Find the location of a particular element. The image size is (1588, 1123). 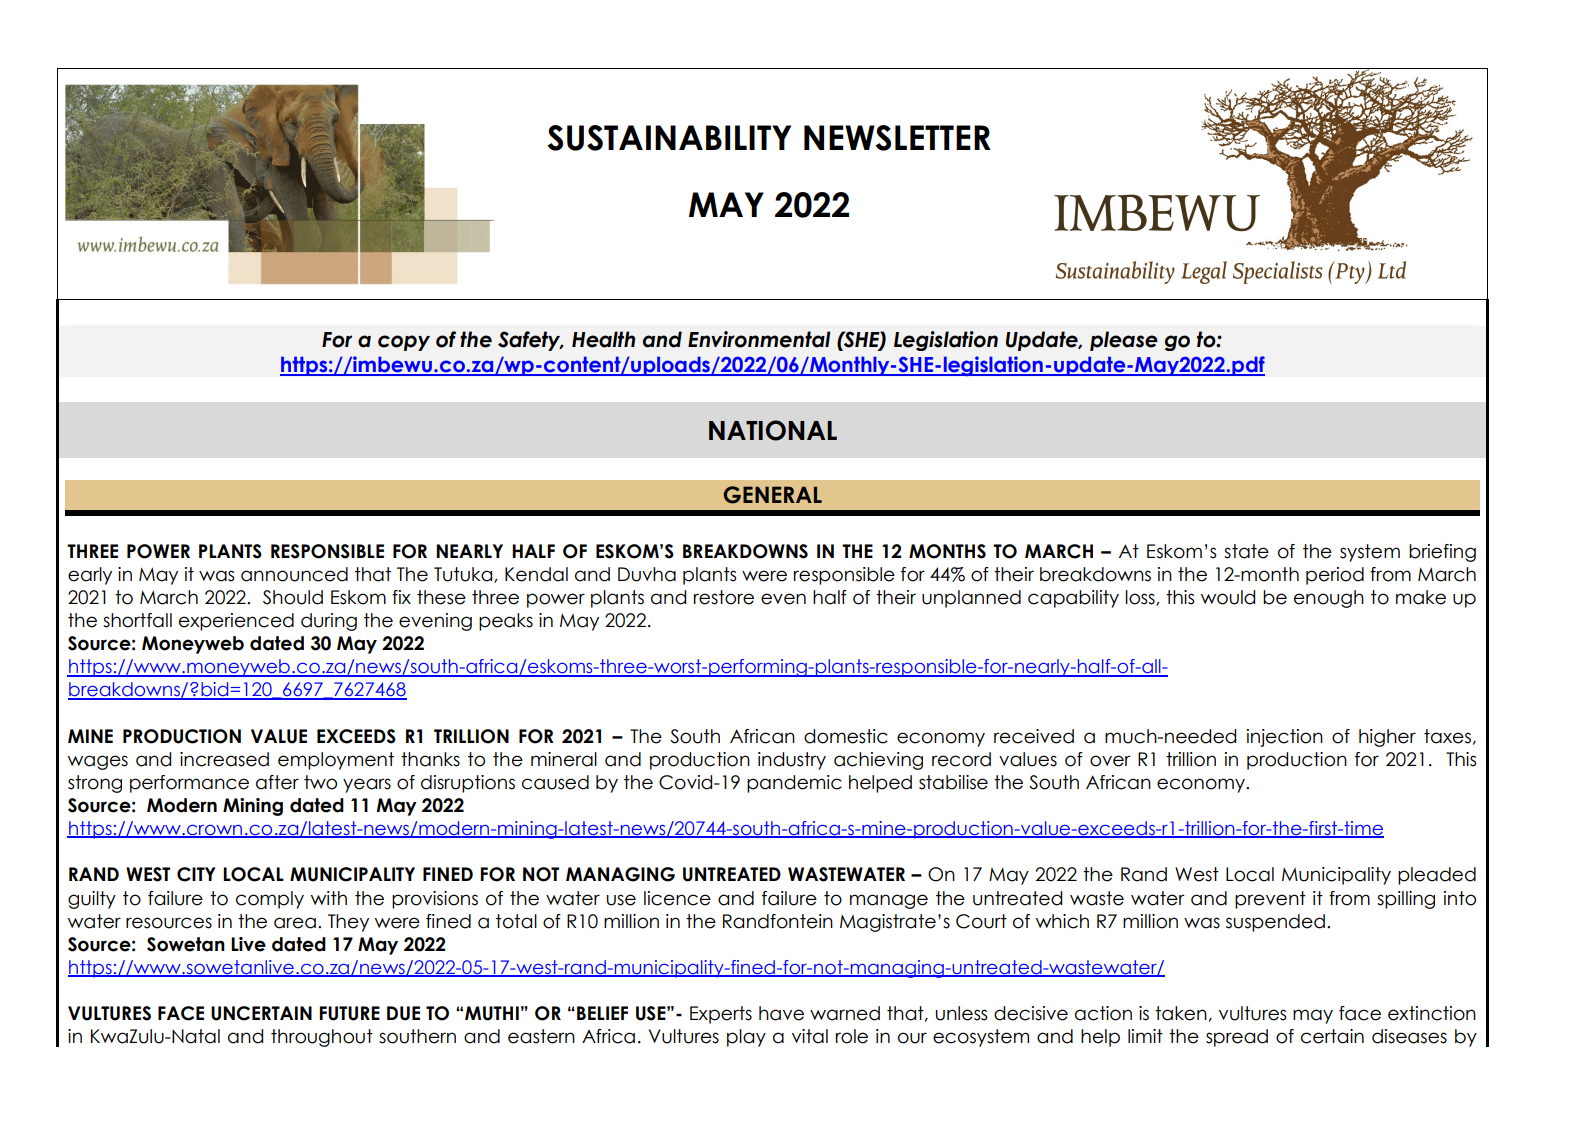

spread is located at coordinates (1237, 1038).
